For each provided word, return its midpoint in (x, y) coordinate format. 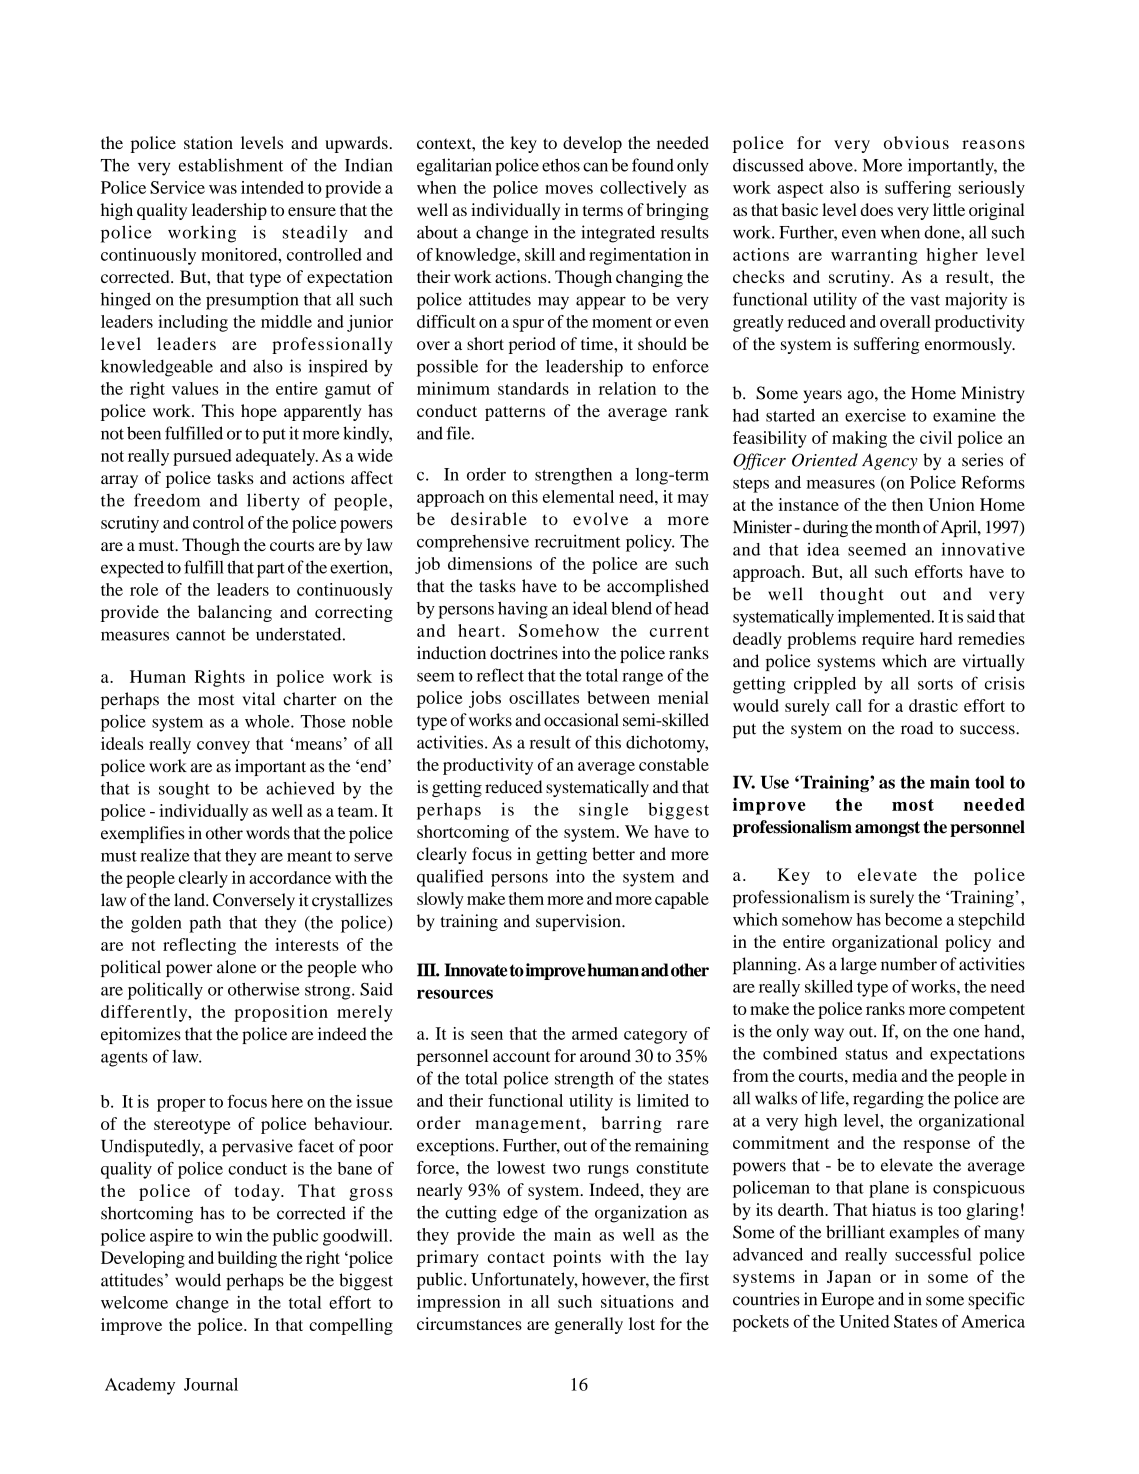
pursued (202, 457)
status (867, 1054)
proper (181, 1105)
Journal (211, 1384)
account (521, 1056)
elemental (578, 496)
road (917, 728)
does (876, 209)
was (223, 189)
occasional (581, 720)
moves (569, 189)
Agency (890, 462)
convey (223, 747)
